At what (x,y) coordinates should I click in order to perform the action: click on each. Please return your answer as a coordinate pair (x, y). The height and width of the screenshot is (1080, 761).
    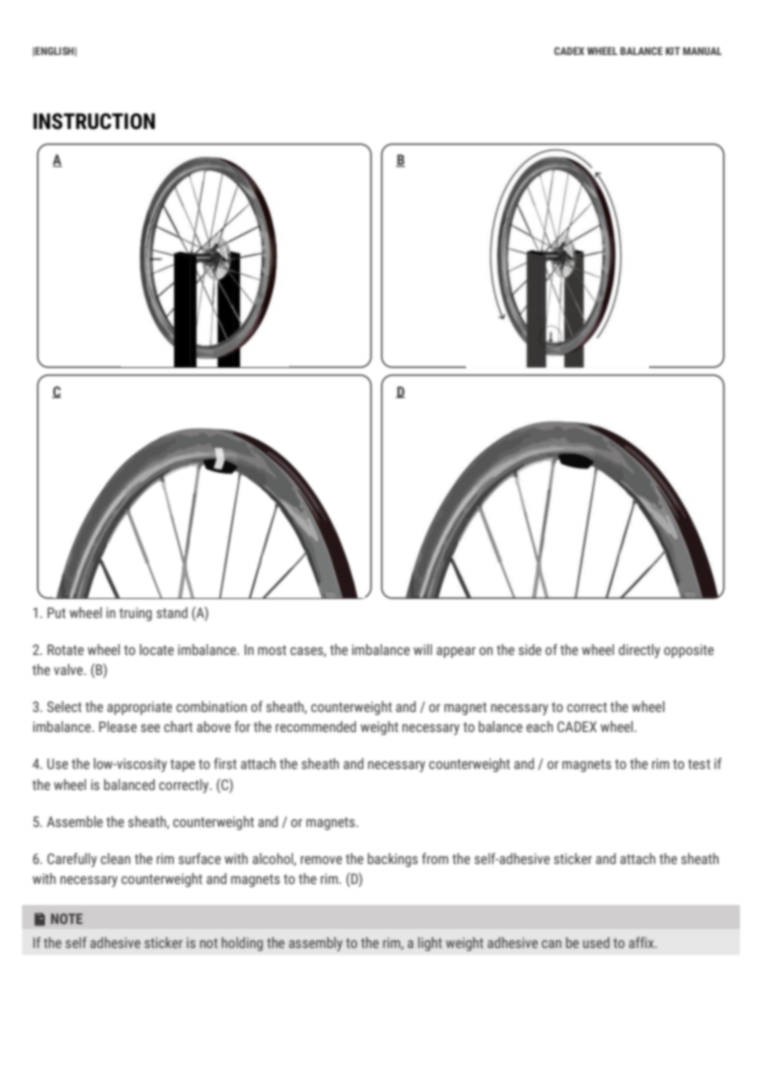
    Looking at the image, I should click on (539, 726).
